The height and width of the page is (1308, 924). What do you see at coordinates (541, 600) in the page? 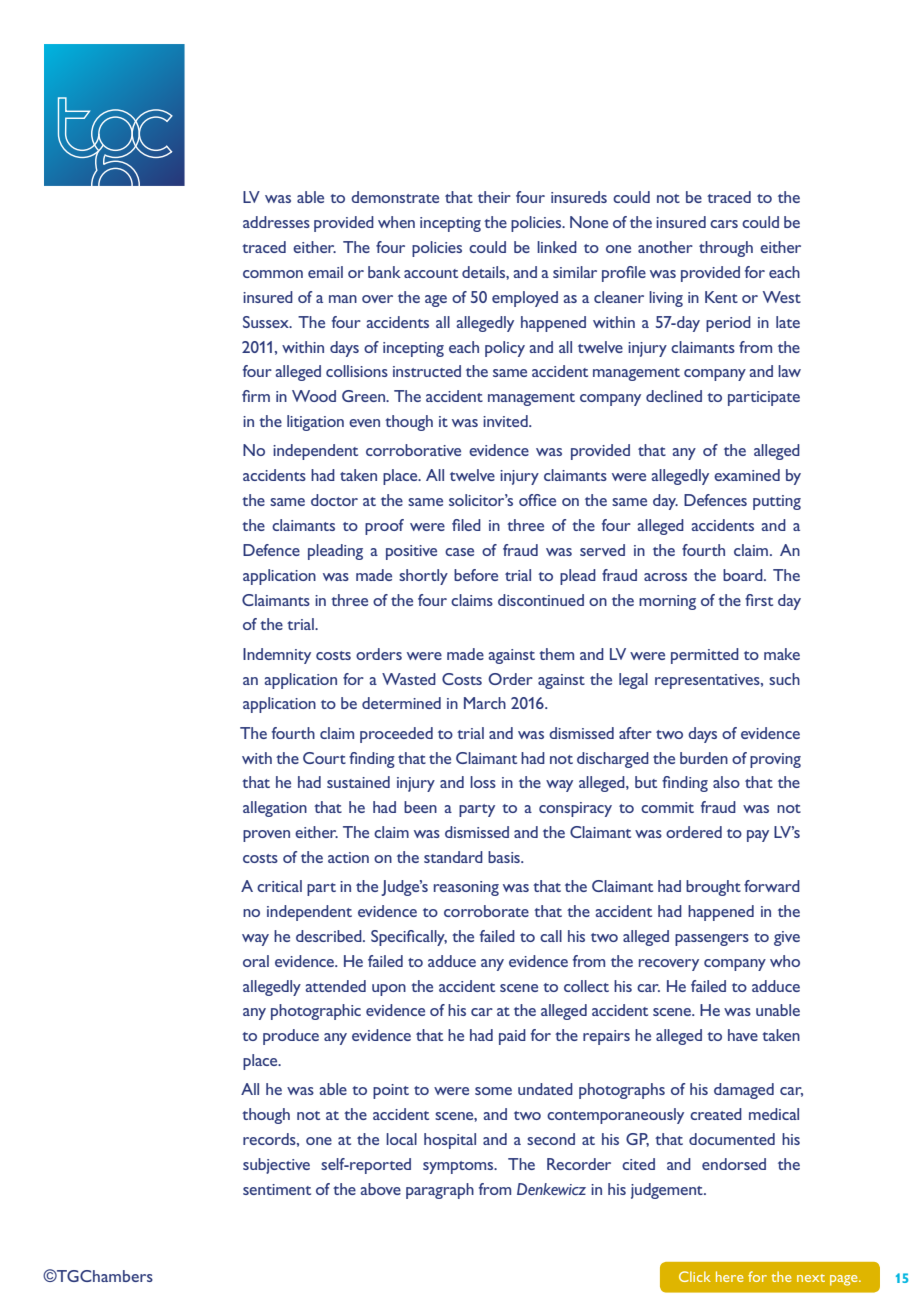
I see `discontinued` at bounding box center [541, 600].
